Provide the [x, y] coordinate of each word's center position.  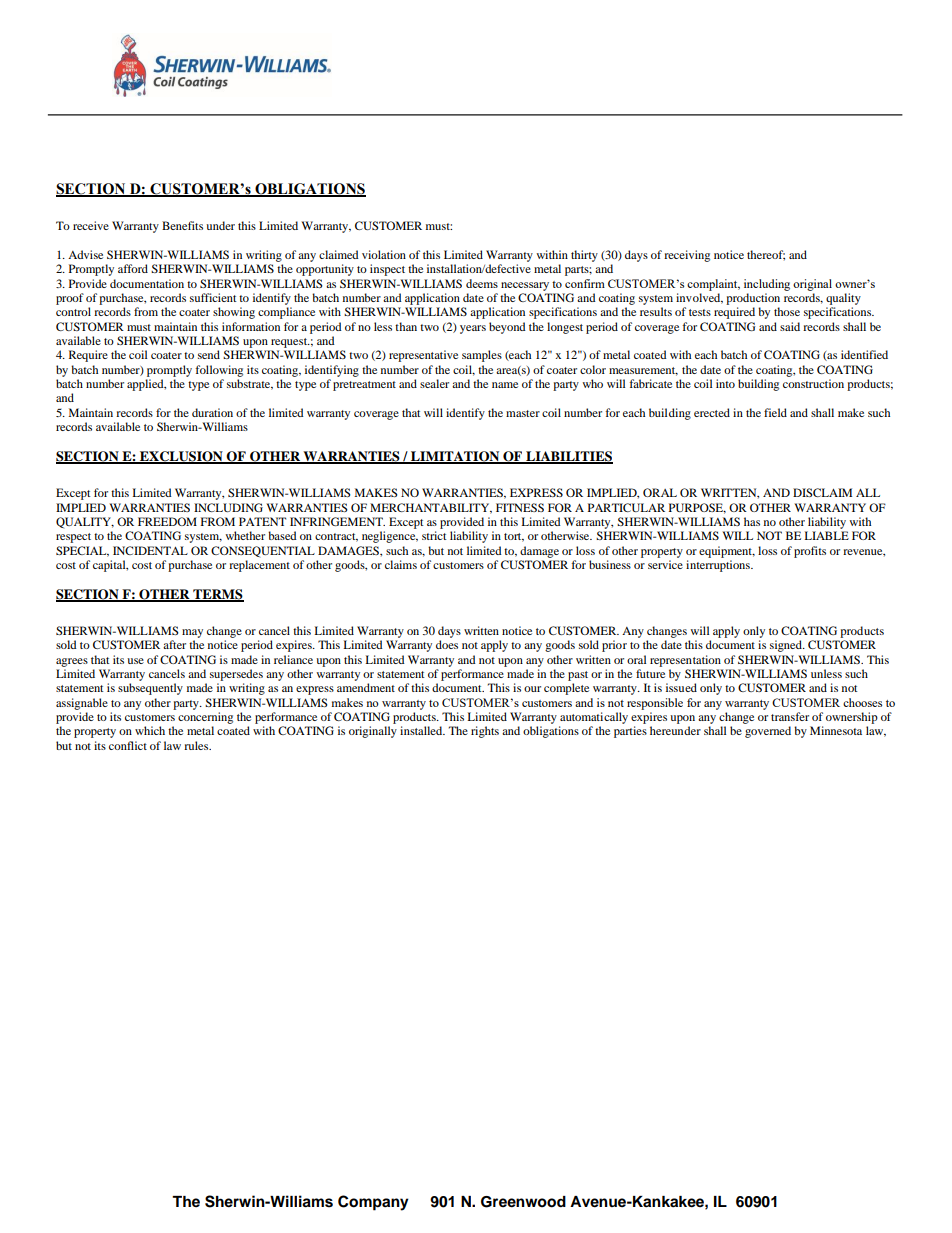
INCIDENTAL [150, 550]
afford [133, 268]
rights [485, 732]
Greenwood [523, 1202]
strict [434, 535]
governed [768, 732]
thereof [766, 255]
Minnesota [836, 730]
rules [197, 745]
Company [373, 1203]
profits [810, 552]
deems [482, 283]
